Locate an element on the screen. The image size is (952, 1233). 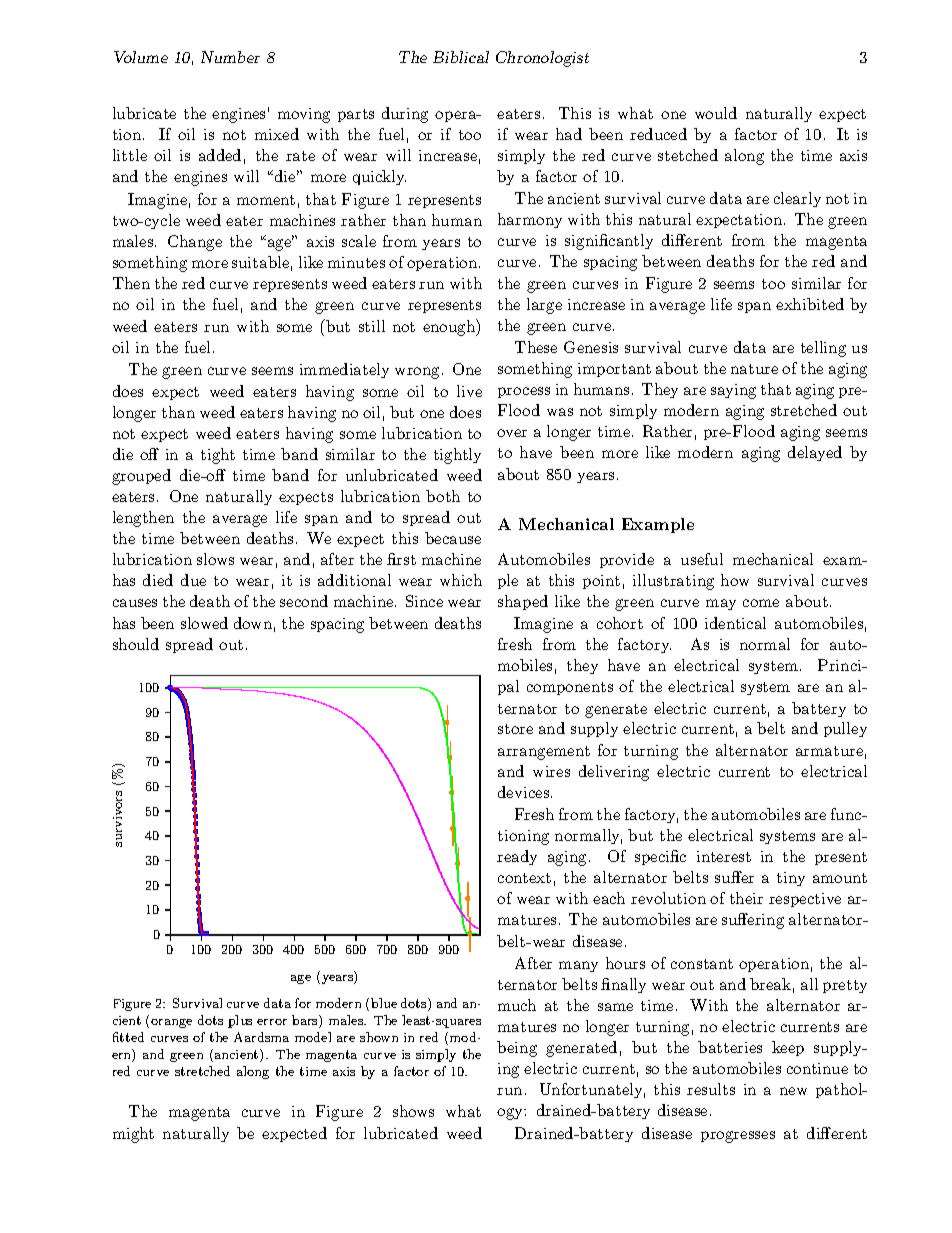
come is located at coordinates (761, 603).
